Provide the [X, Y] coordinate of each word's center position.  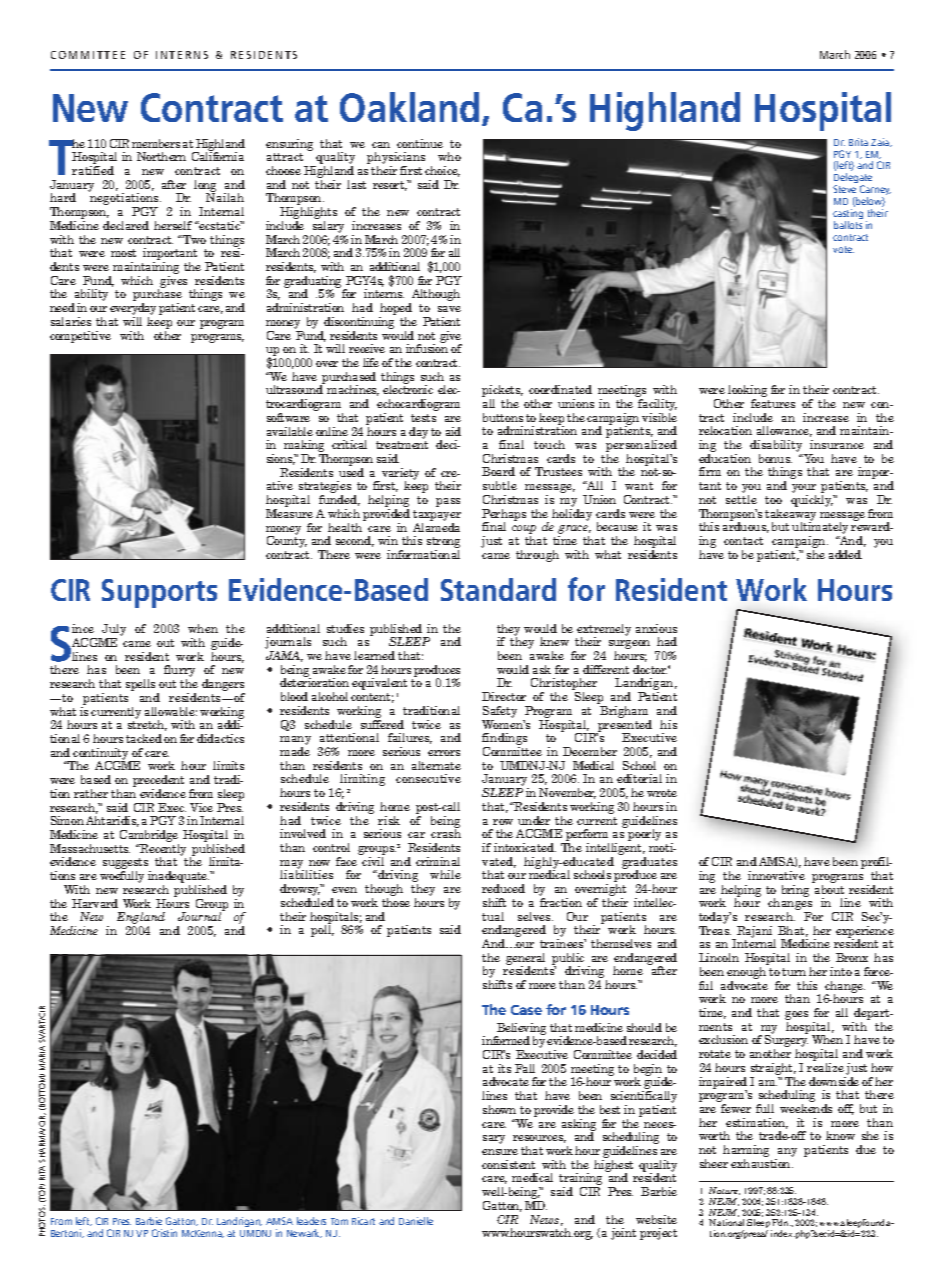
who [449, 156]
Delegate [853, 180]
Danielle [416, 1221]
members [156, 143]
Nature [724, 1191]
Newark [304, 1233]
